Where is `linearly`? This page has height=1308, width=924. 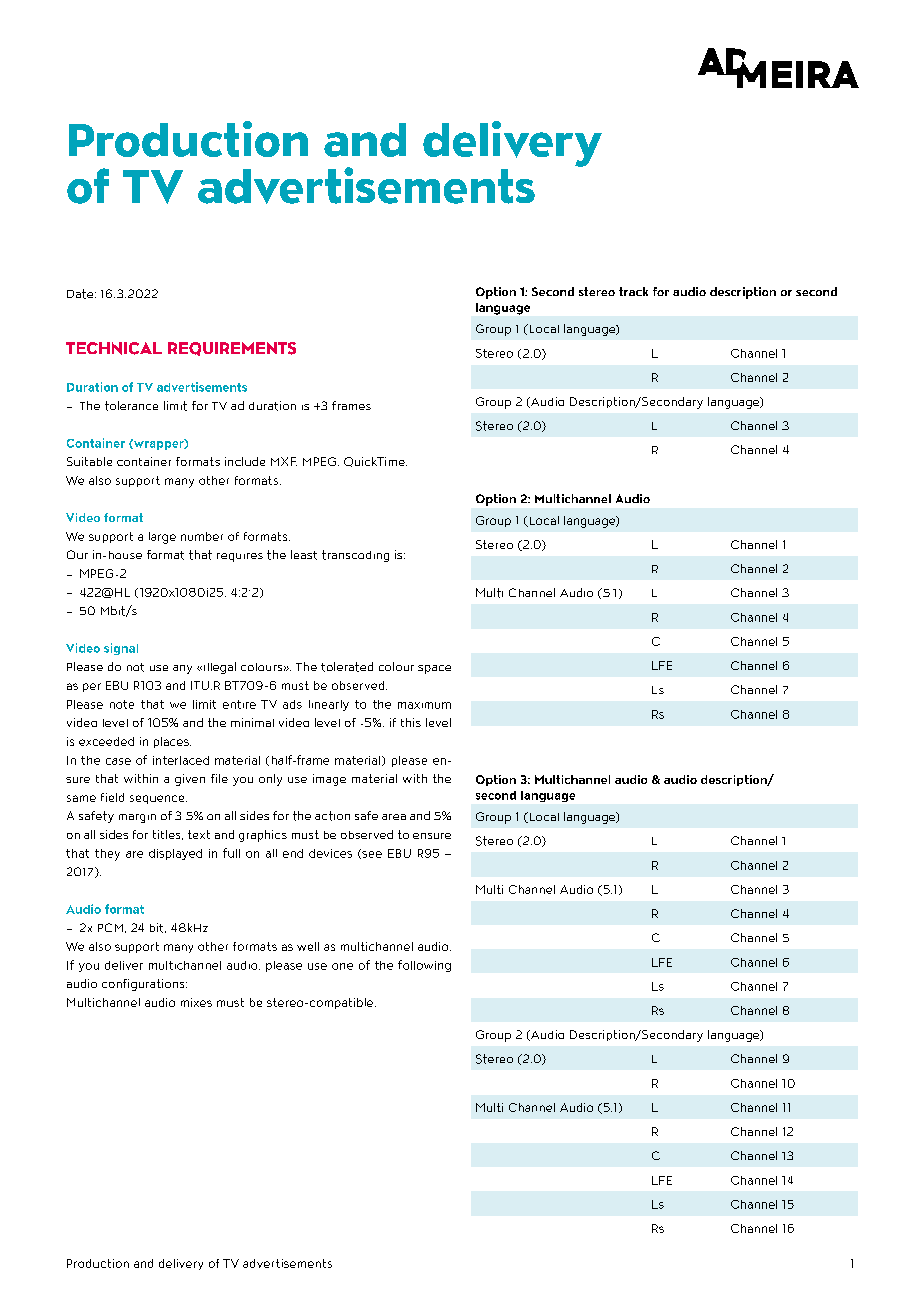
linearly is located at coordinates (329, 705).
